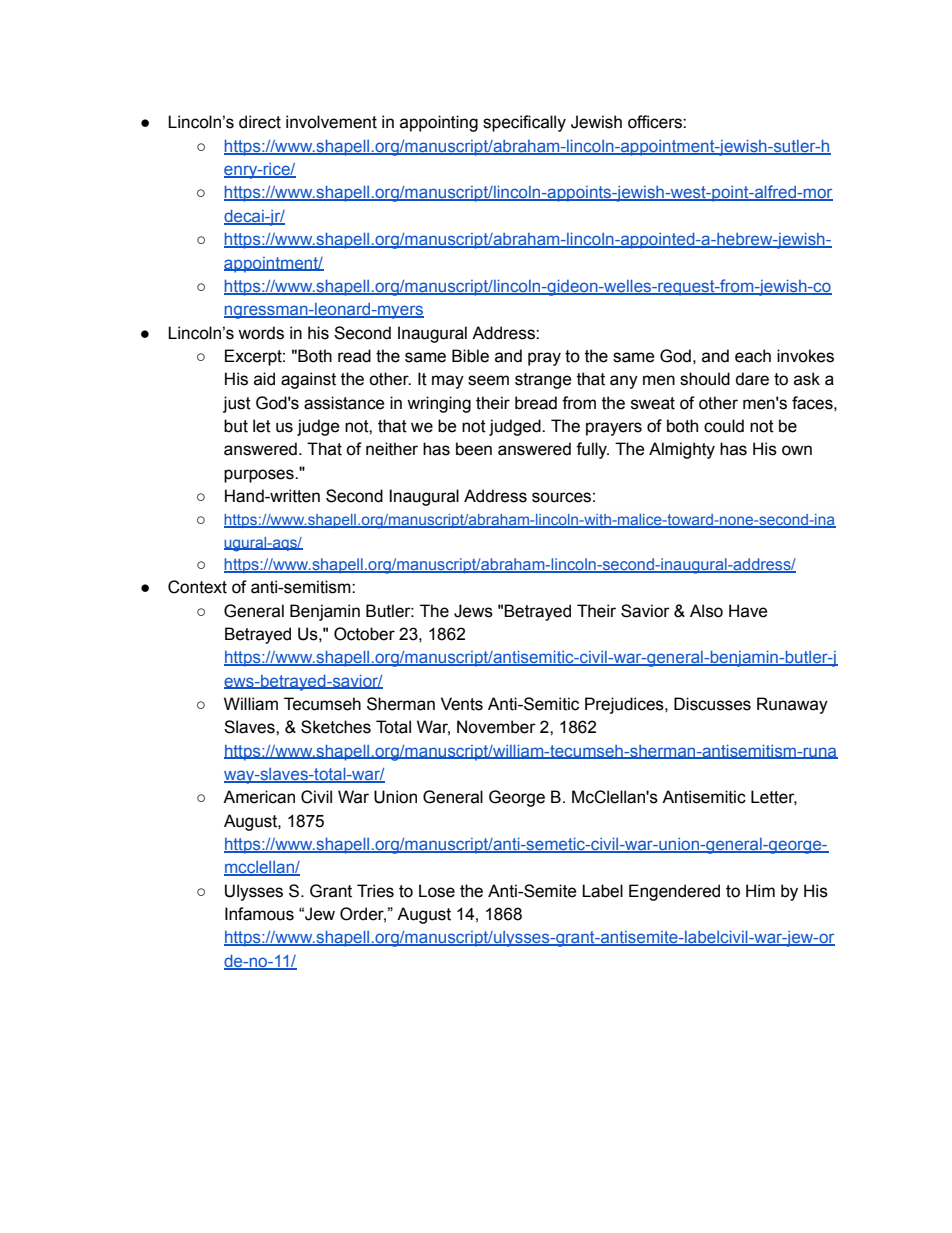 The width and height of the screenshot is (952, 1233). Describe the element at coordinates (259, 914) in the screenshot. I see `Infamous` at that location.
